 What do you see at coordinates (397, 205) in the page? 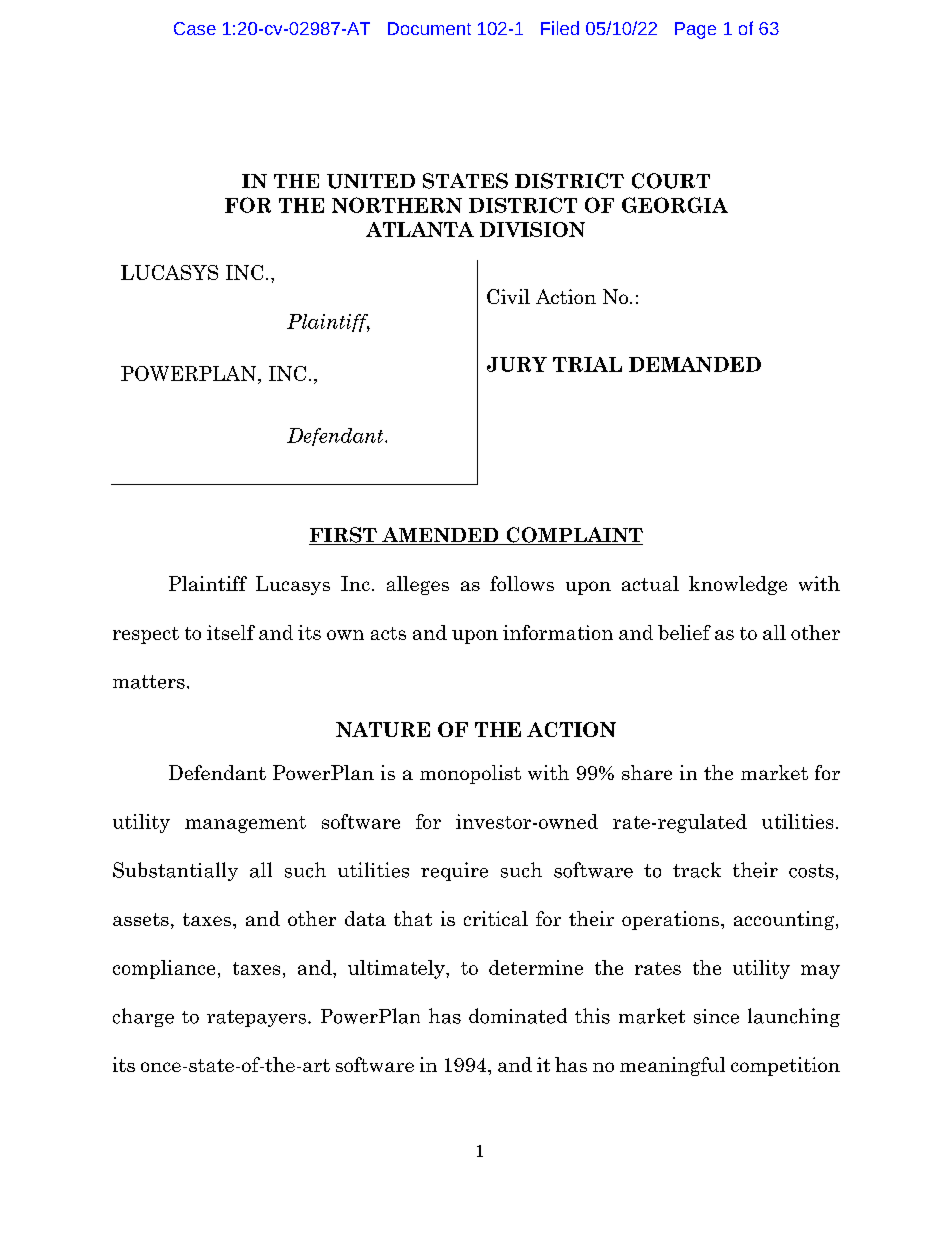
I see `NORTHERN` at bounding box center [397, 205].
